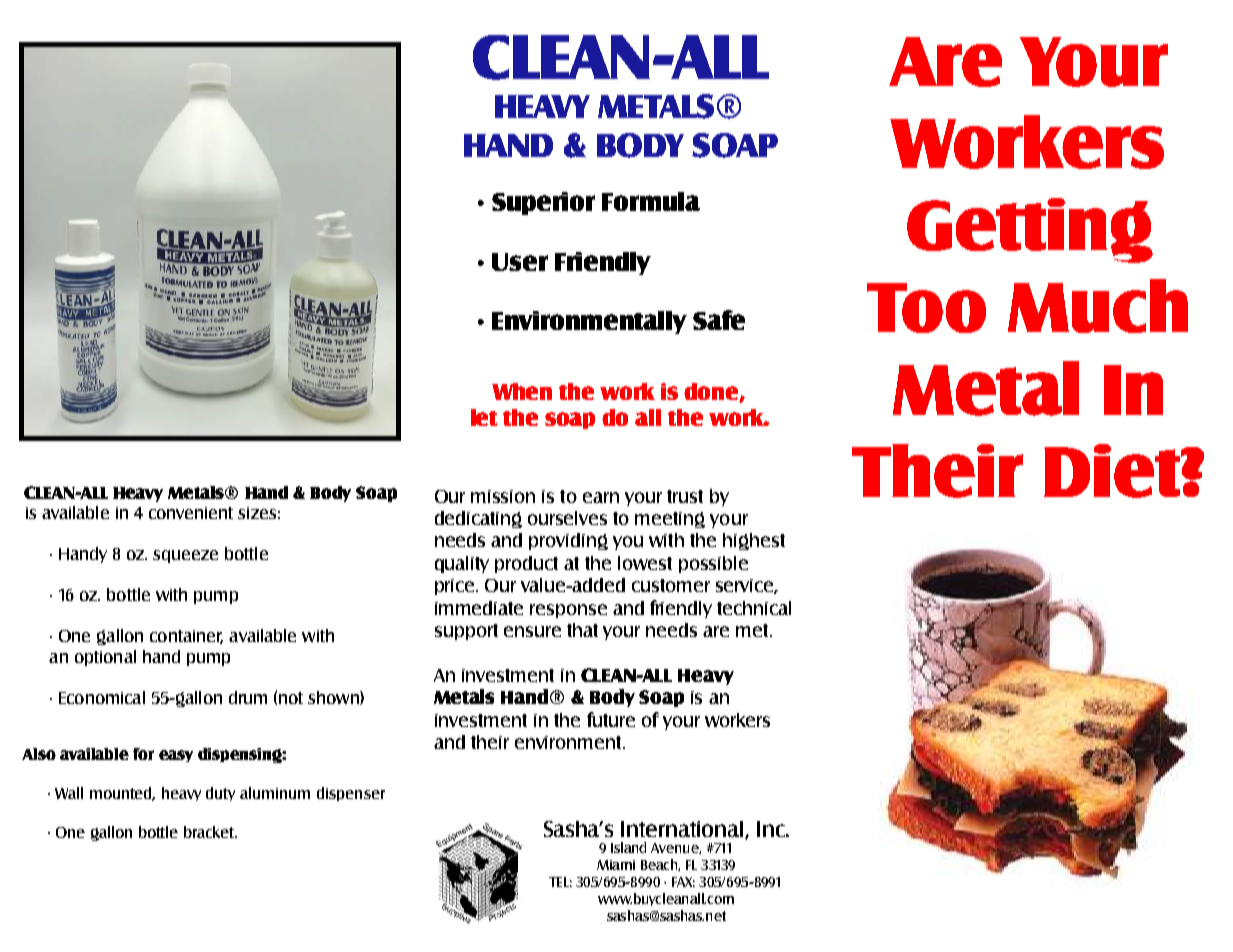  Describe the element at coordinates (520, 262) in the document. I see `User` at that location.
